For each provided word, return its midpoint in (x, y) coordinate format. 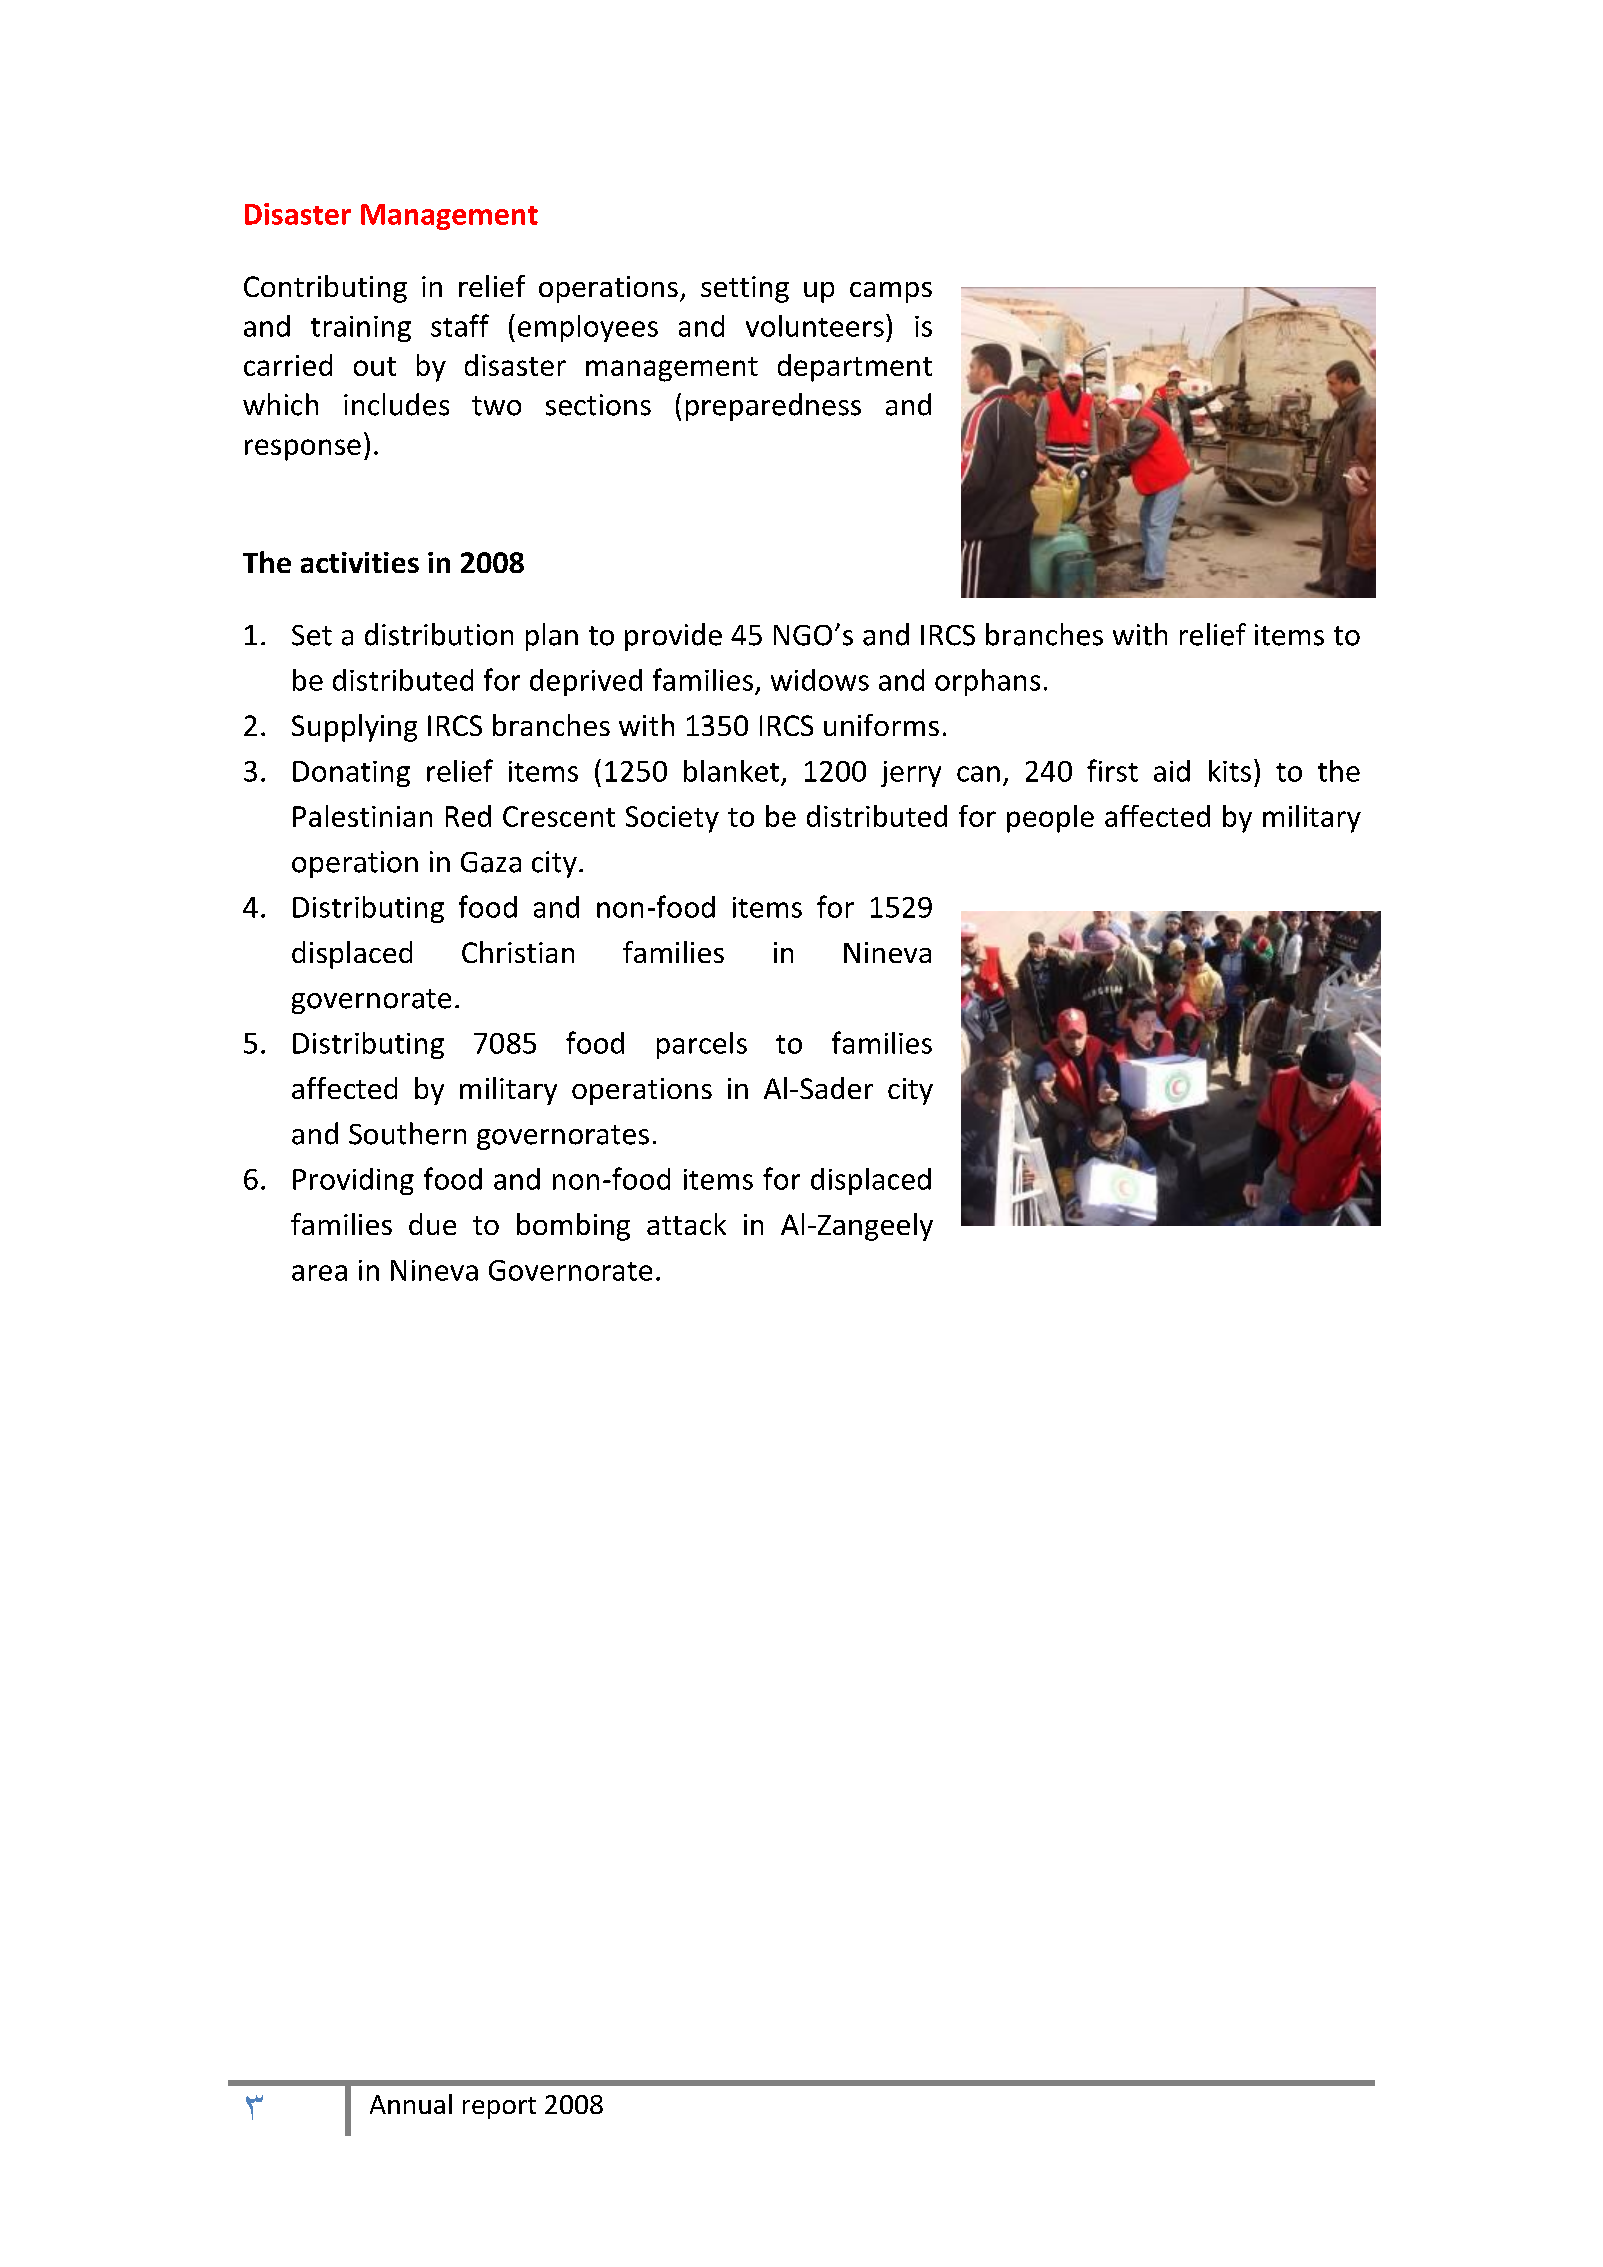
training (361, 329)
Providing (353, 1181)
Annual (411, 2104)
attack (686, 1224)
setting (745, 289)
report (499, 2108)
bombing (573, 1227)
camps (891, 292)
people (1050, 819)
